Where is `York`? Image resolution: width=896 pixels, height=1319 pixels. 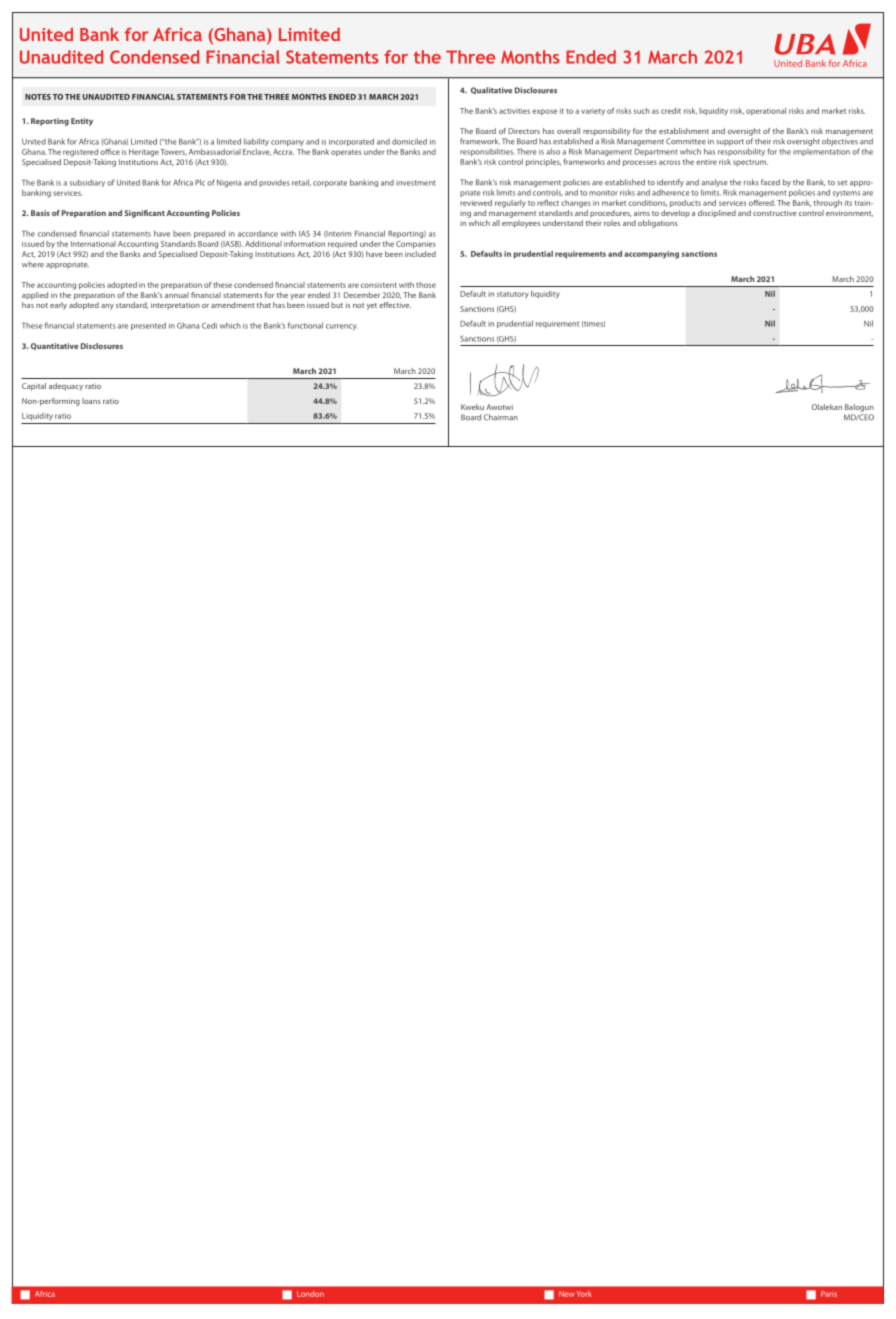
York is located at coordinates (584, 1294).
